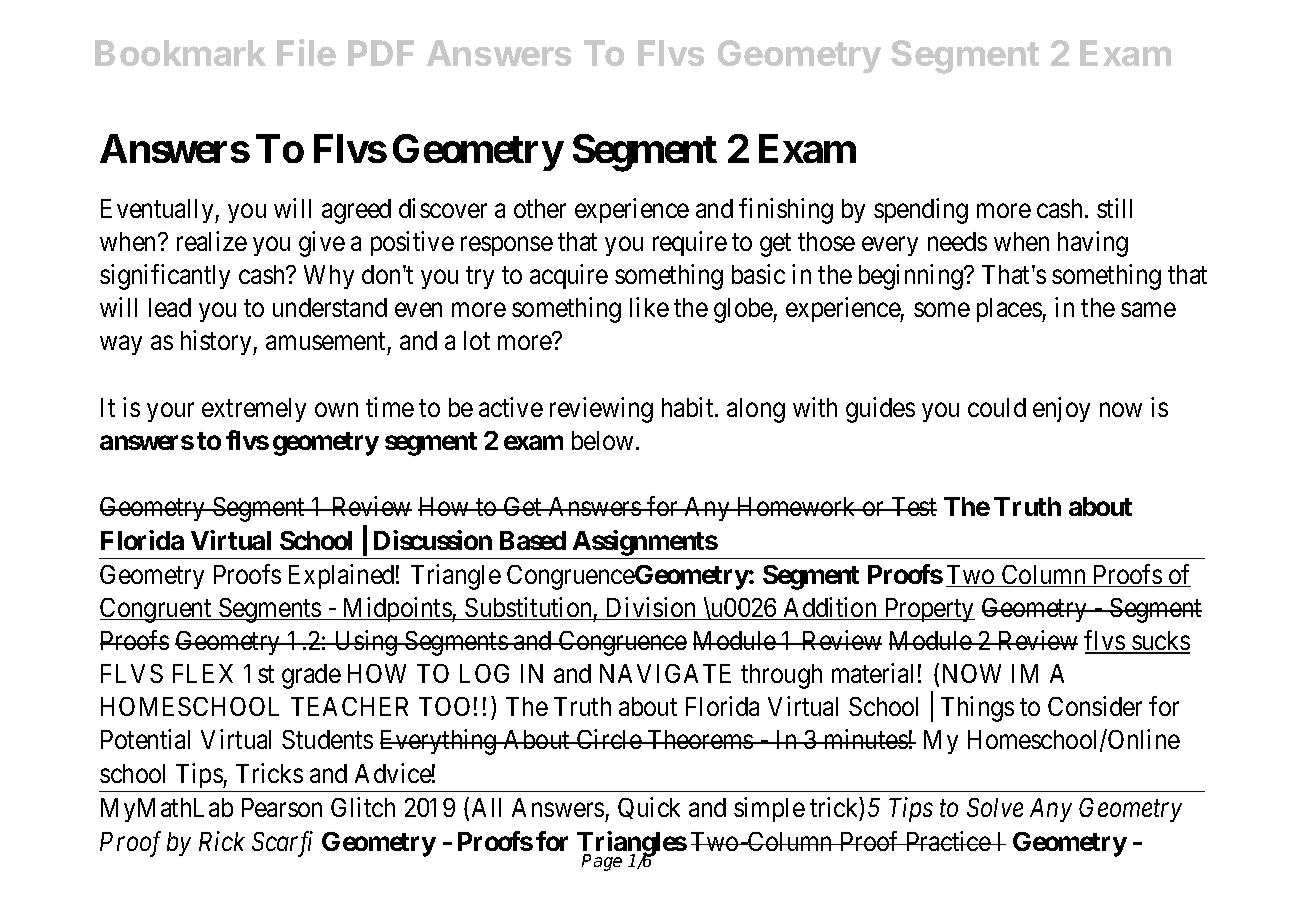  Describe the element at coordinates (1061, 409) in the screenshot. I see `enjoy` at that location.
